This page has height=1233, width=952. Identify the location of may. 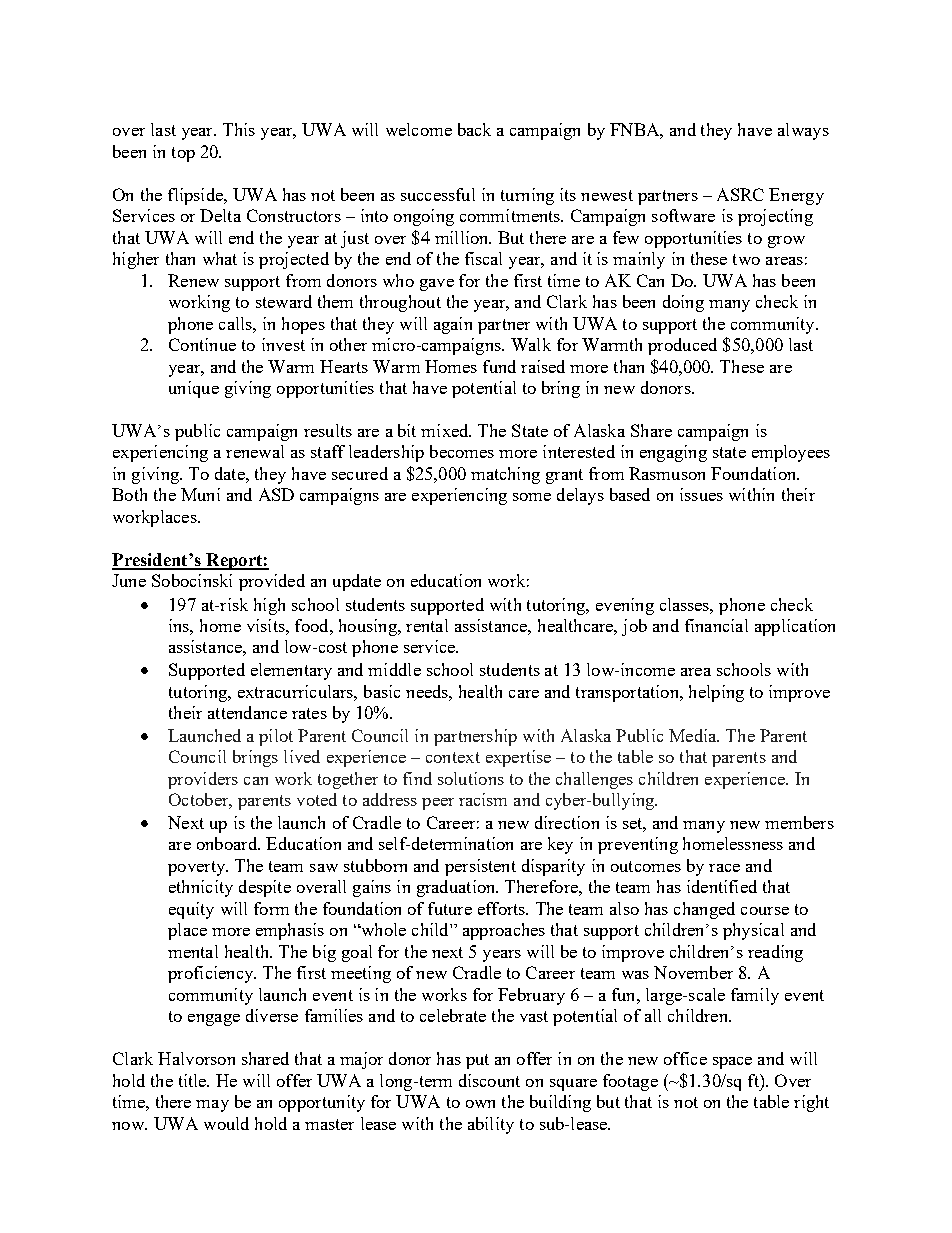
(212, 1106).
